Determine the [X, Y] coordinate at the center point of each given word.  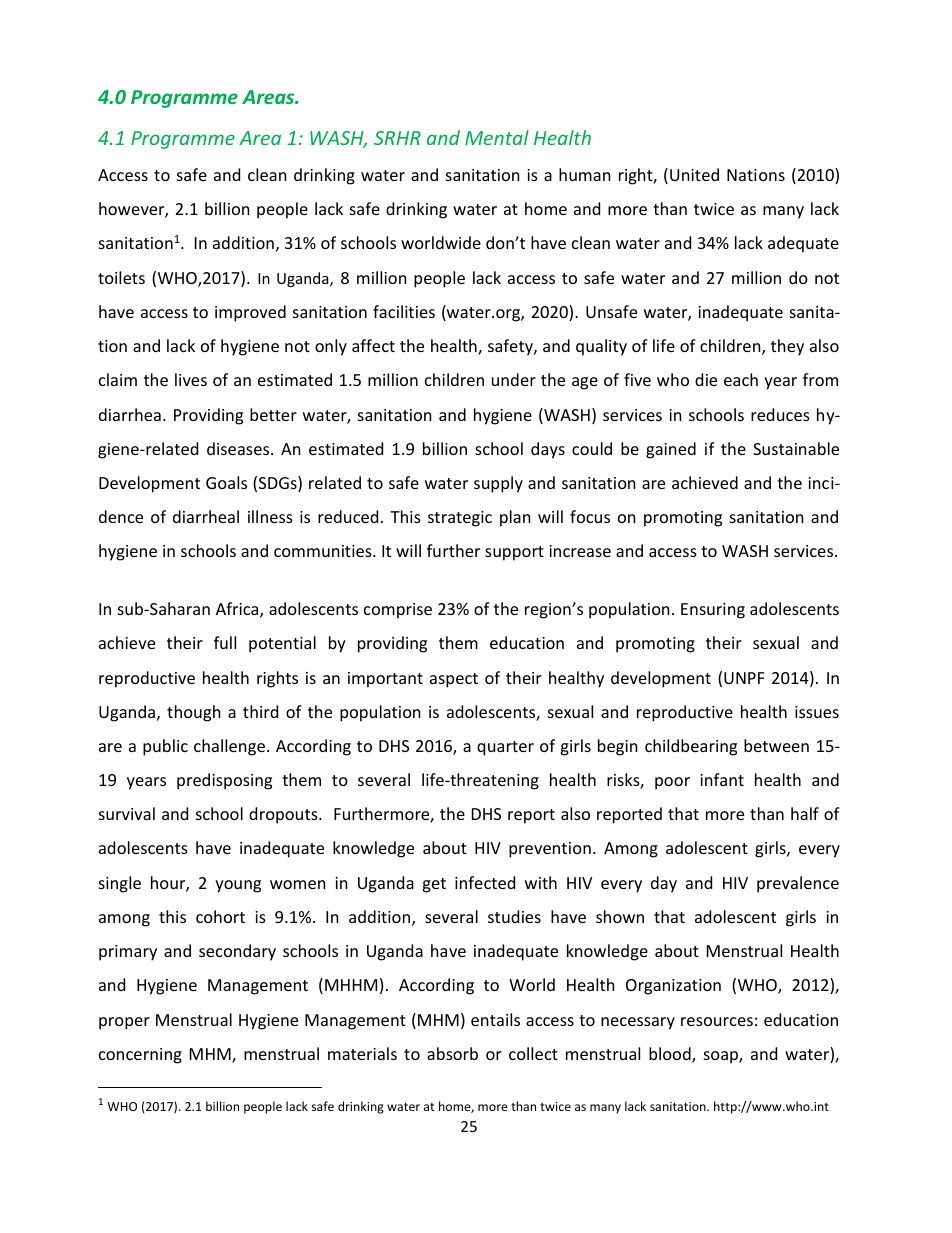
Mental [497, 137]
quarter [505, 748]
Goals [226, 482]
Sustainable [796, 448]
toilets [121, 277]
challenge [229, 747]
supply [498, 484]
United [694, 174]
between [776, 745]
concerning [140, 1056]
